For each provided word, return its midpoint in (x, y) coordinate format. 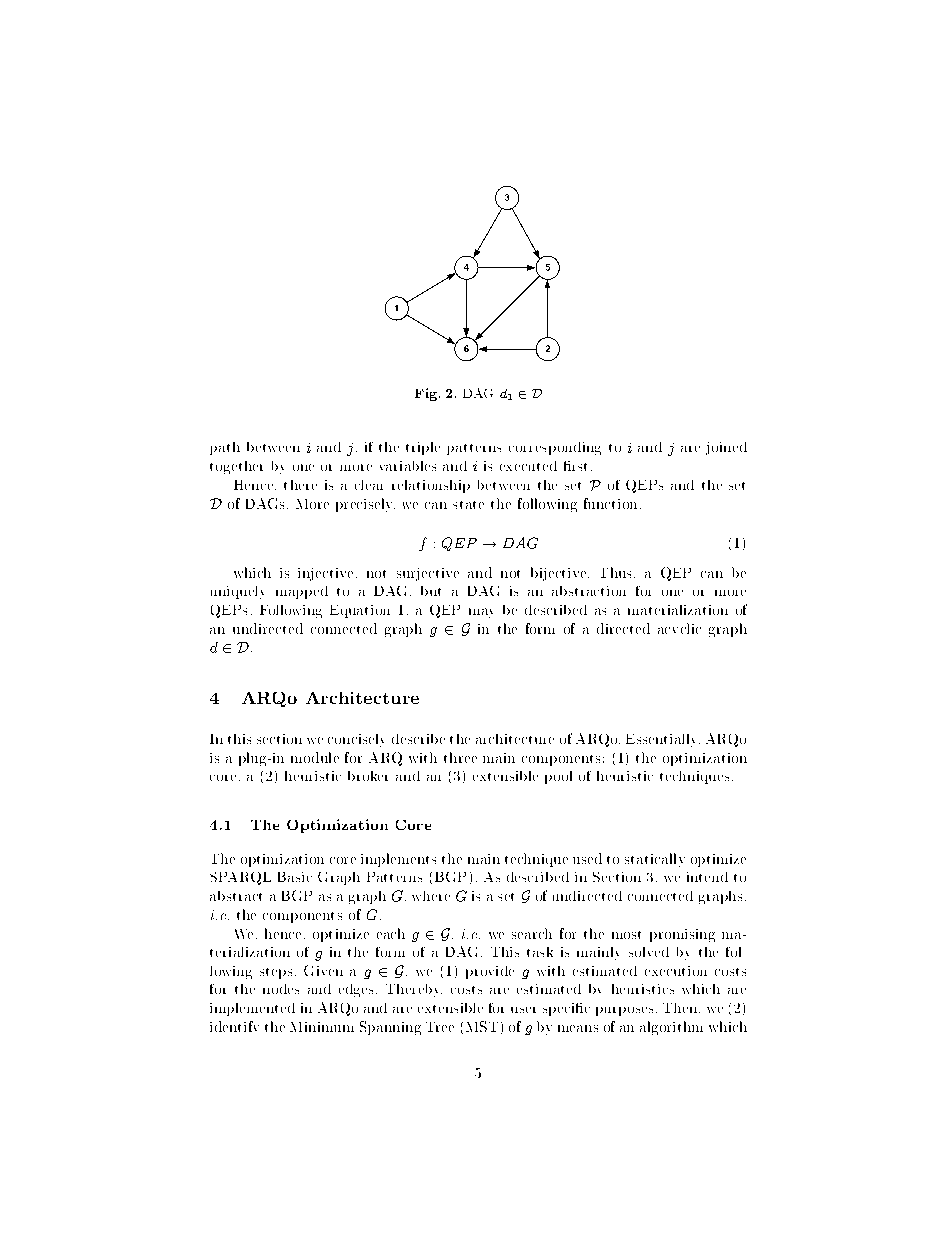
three (460, 757)
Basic (295, 877)
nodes (281, 989)
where (431, 896)
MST (482, 1026)
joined (726, 448)
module (315, 757)
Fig (427, 394)
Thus (618, 572)
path (225, 448)
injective (325, 574)
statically (655, 860)
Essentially (663, 740)
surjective (428, 574)
